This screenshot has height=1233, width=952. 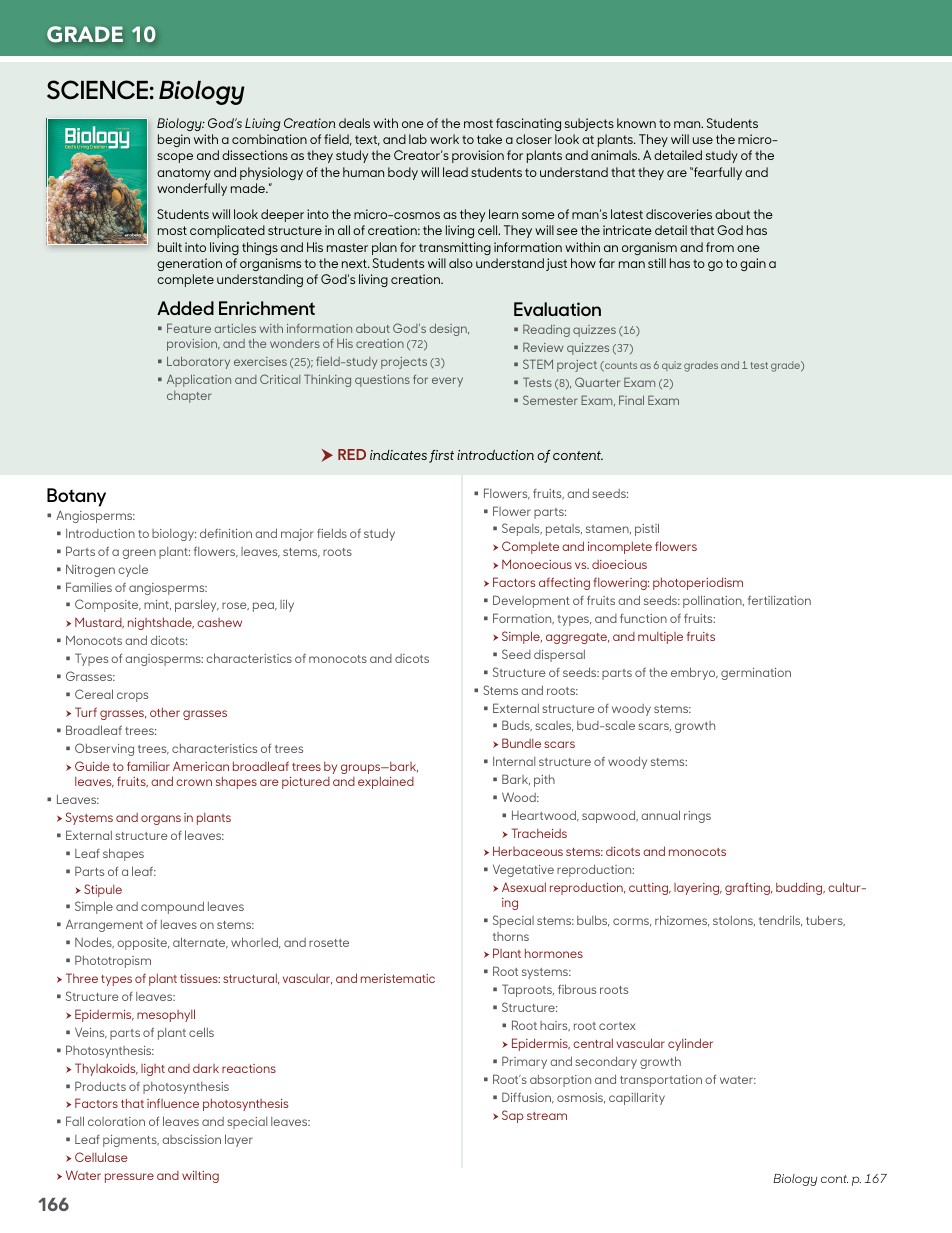 I want to click on pistil, so click(x=647, y=529).
